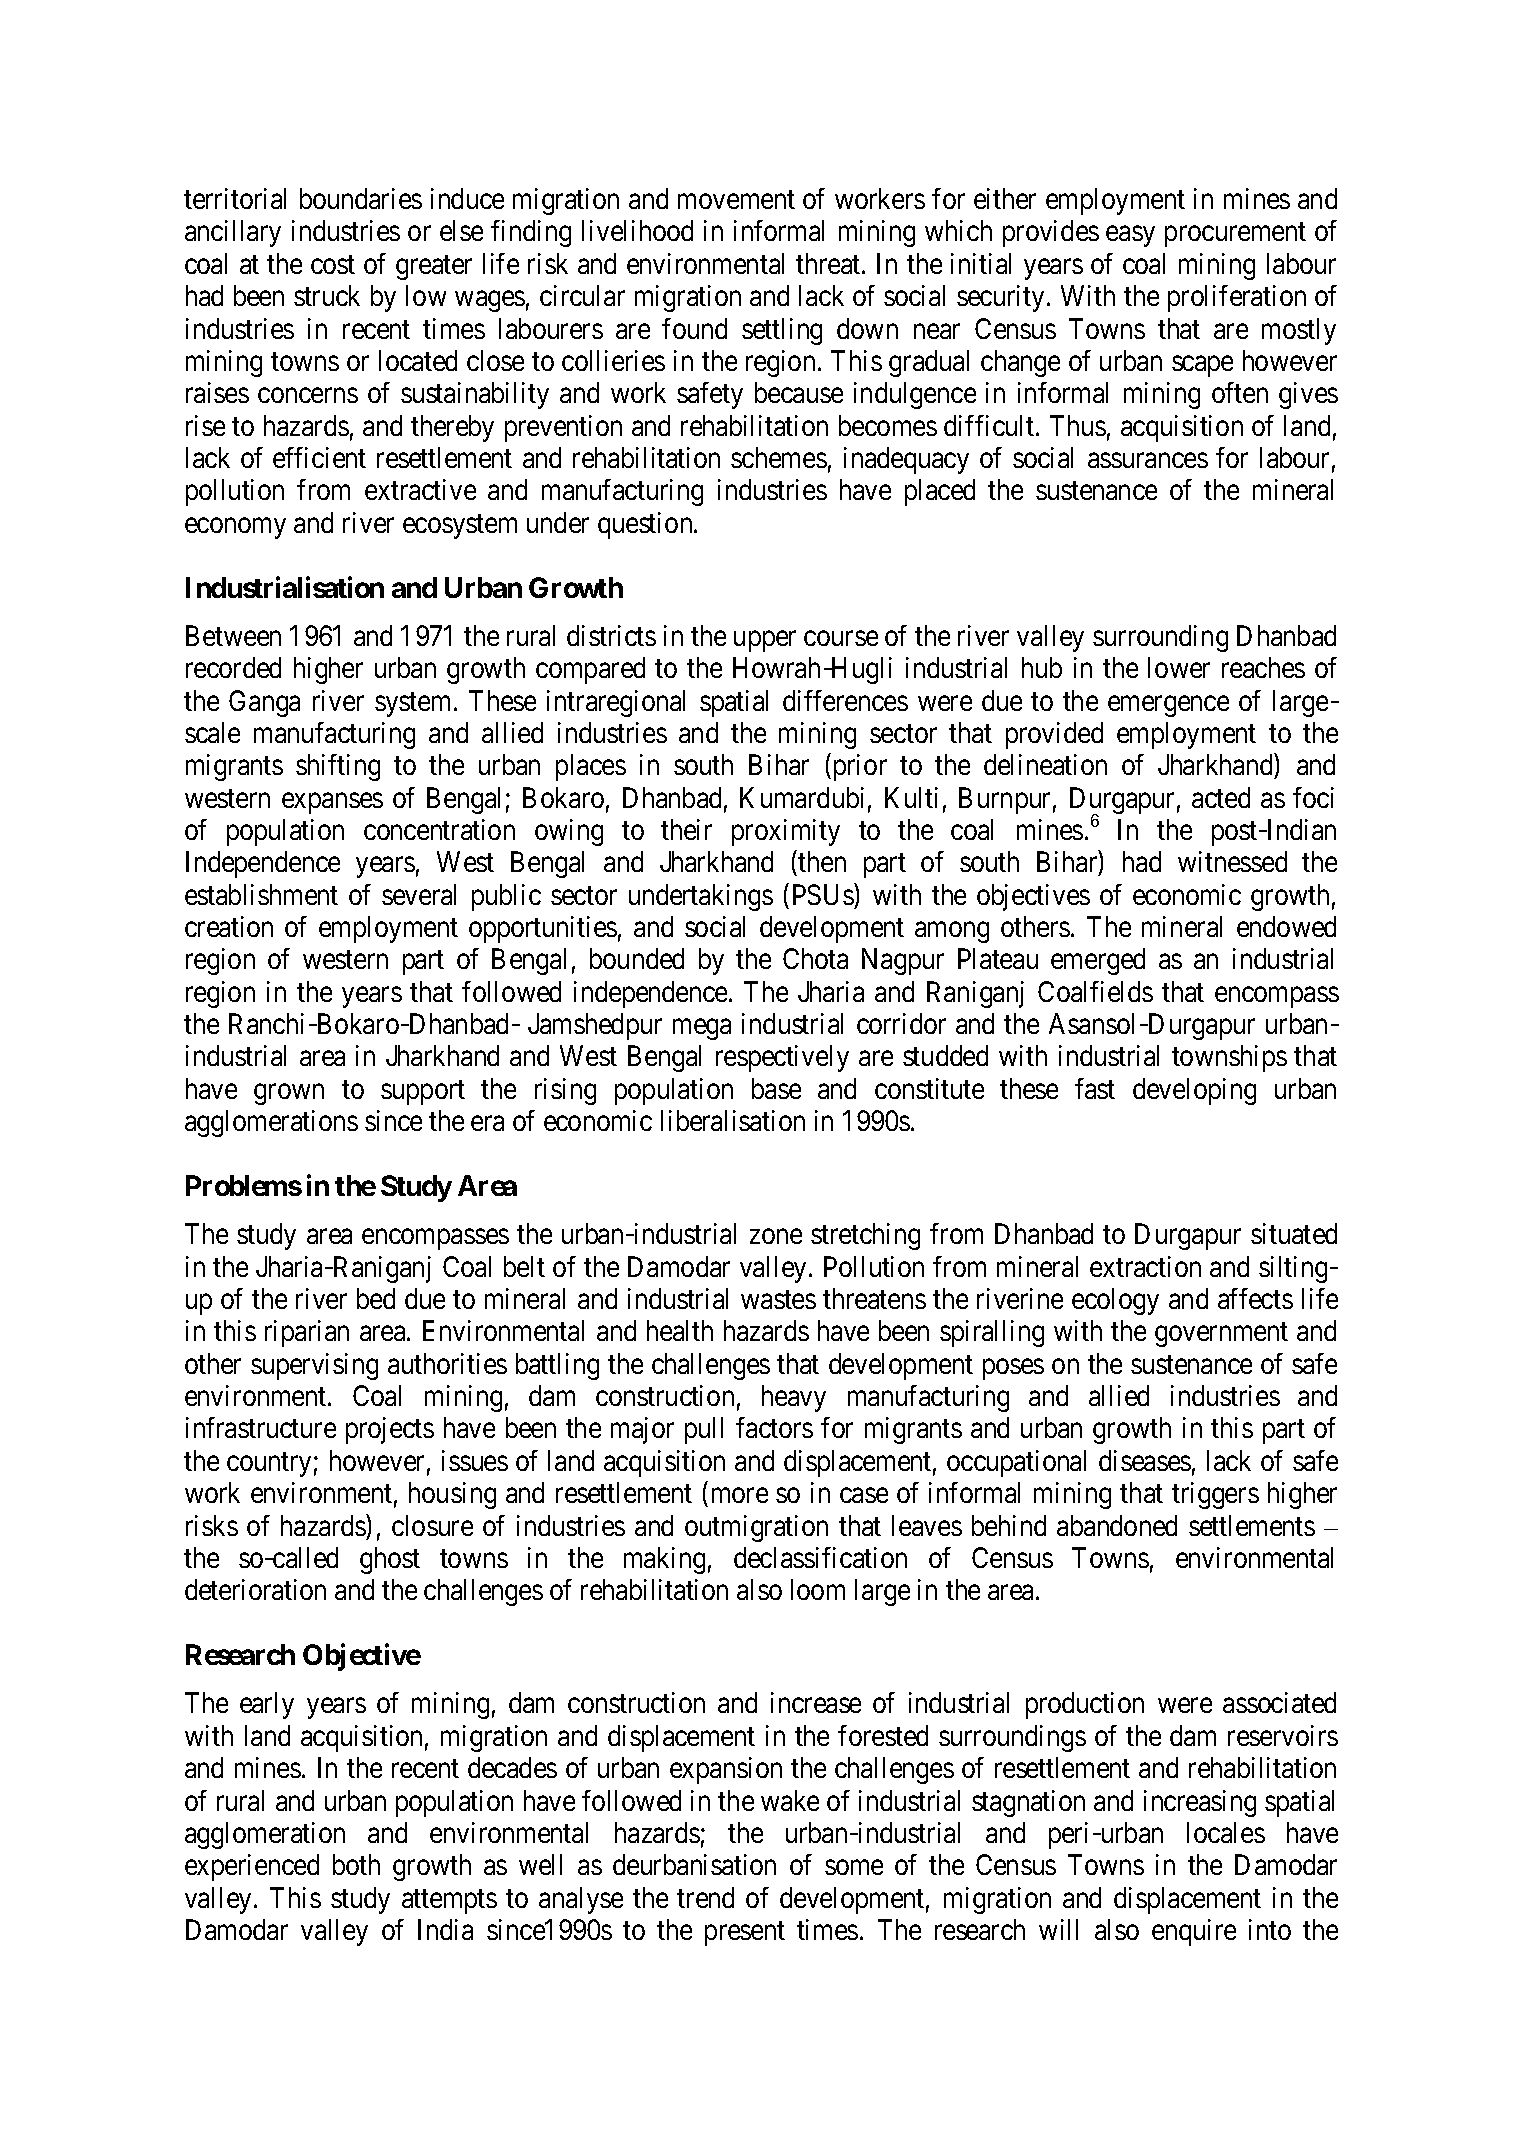 This screenshot has height=2153, width=1522. Describe the element at coordinates (736, 200) in the screenshot. I see `movement` at that location.
